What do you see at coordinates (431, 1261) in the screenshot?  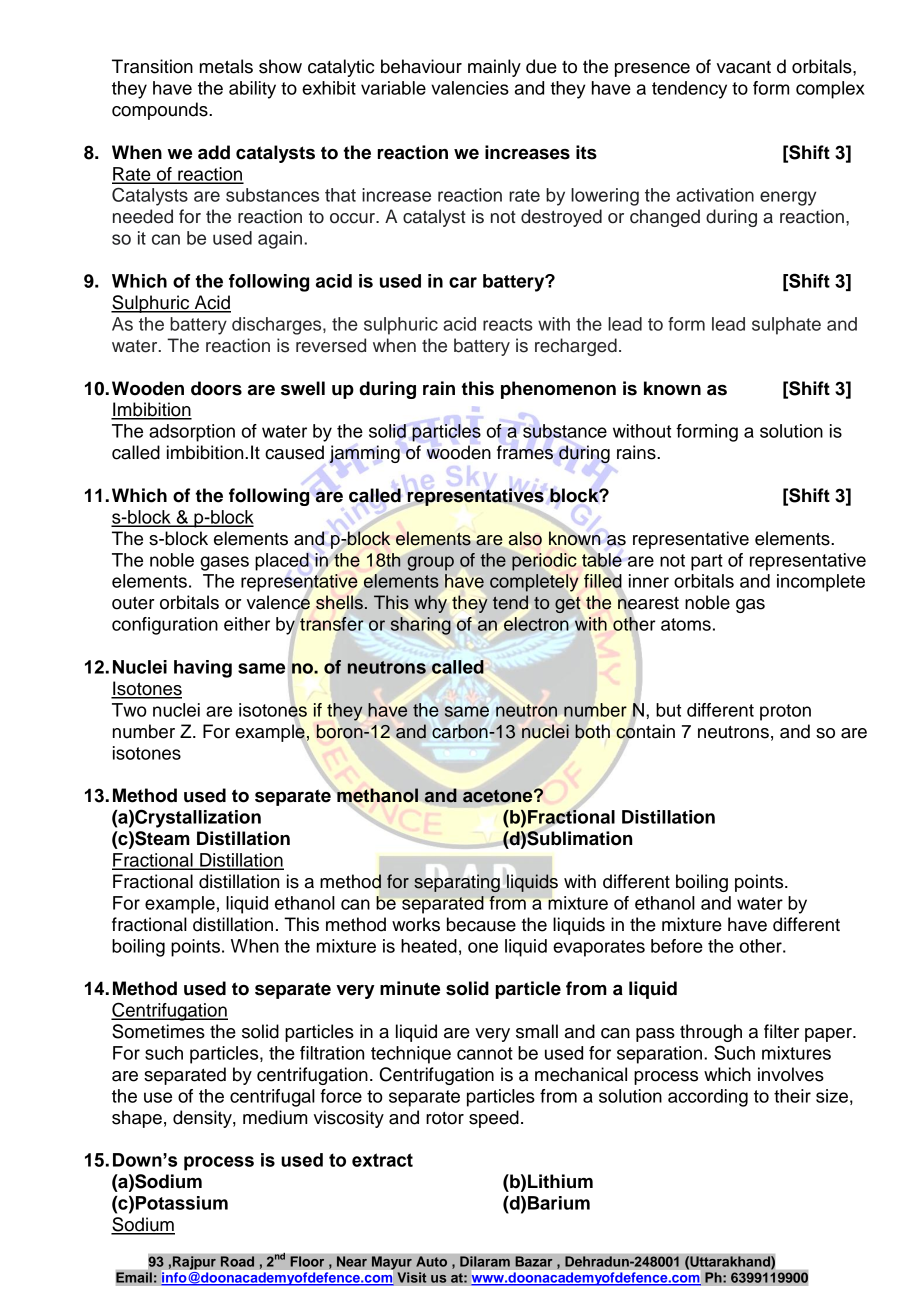 I see `Auto` at bounding box center [431, 1261].
